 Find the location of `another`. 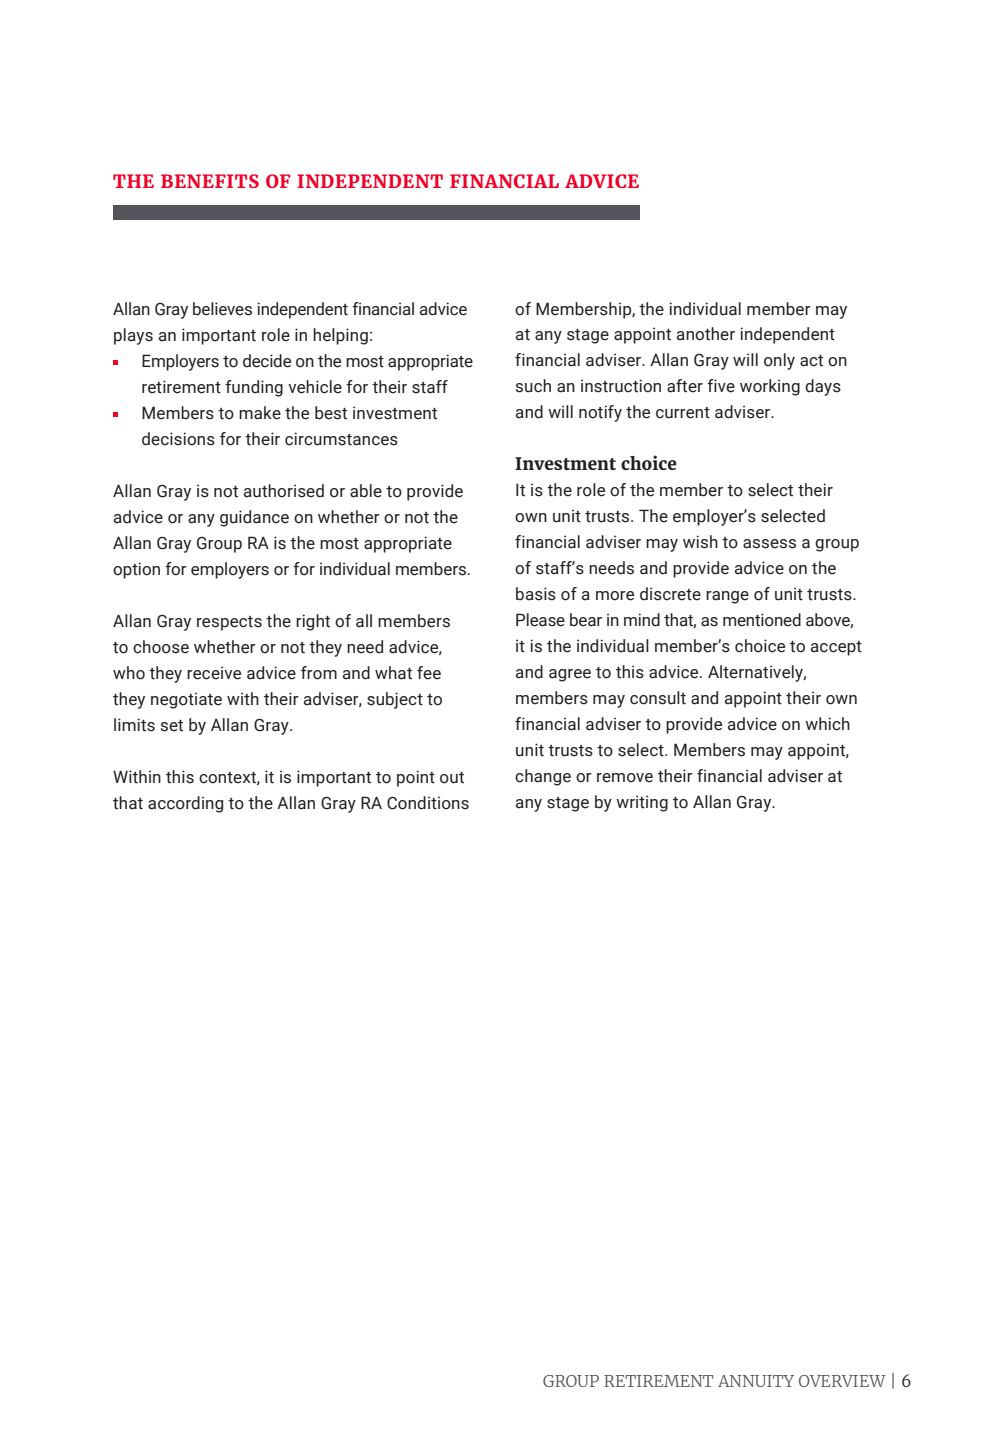

another is located at coordinates (706, 334).
